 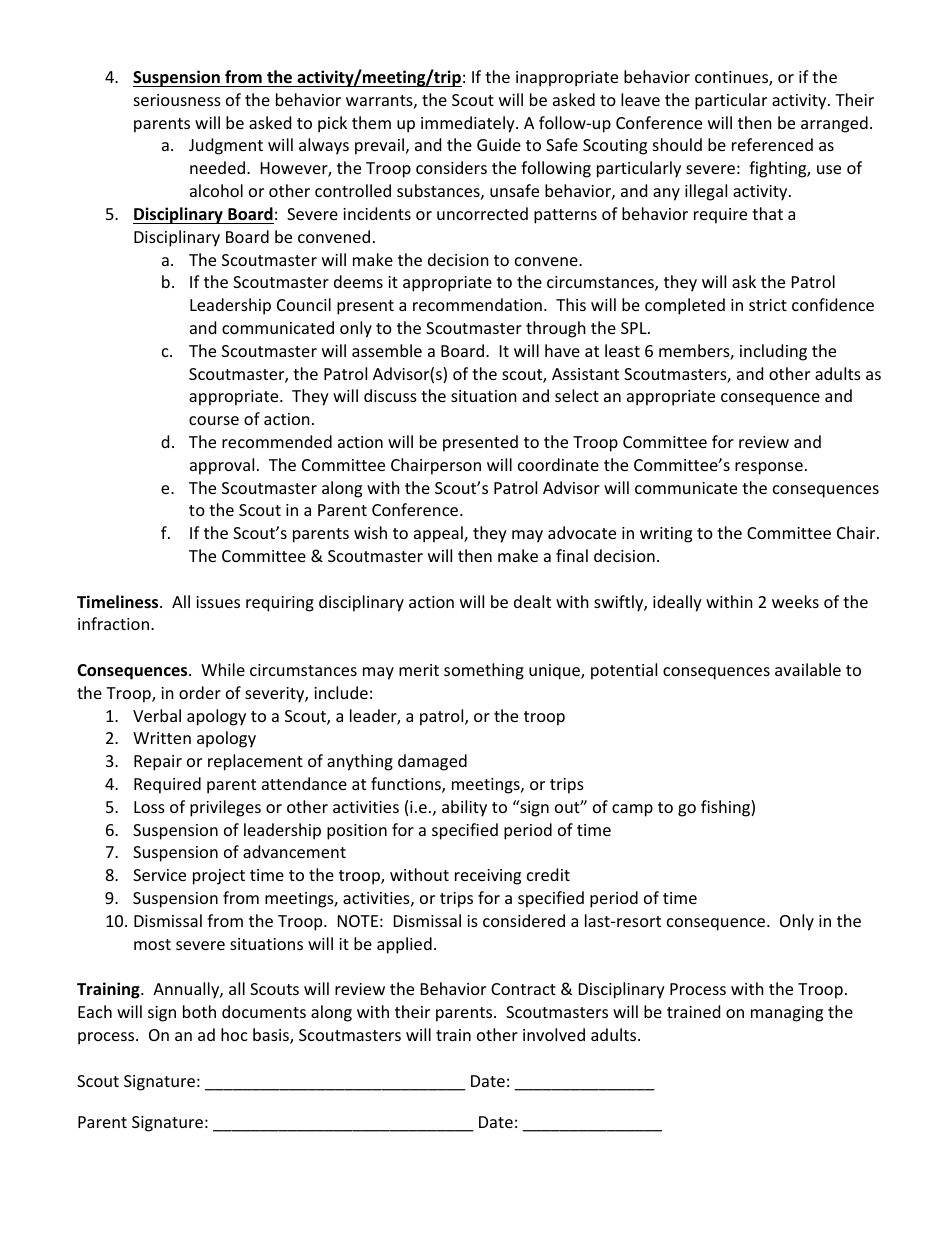 What do you see at coordinates (199, 1011) in the document?
I see `both` at bounding box center [199, 1011].
